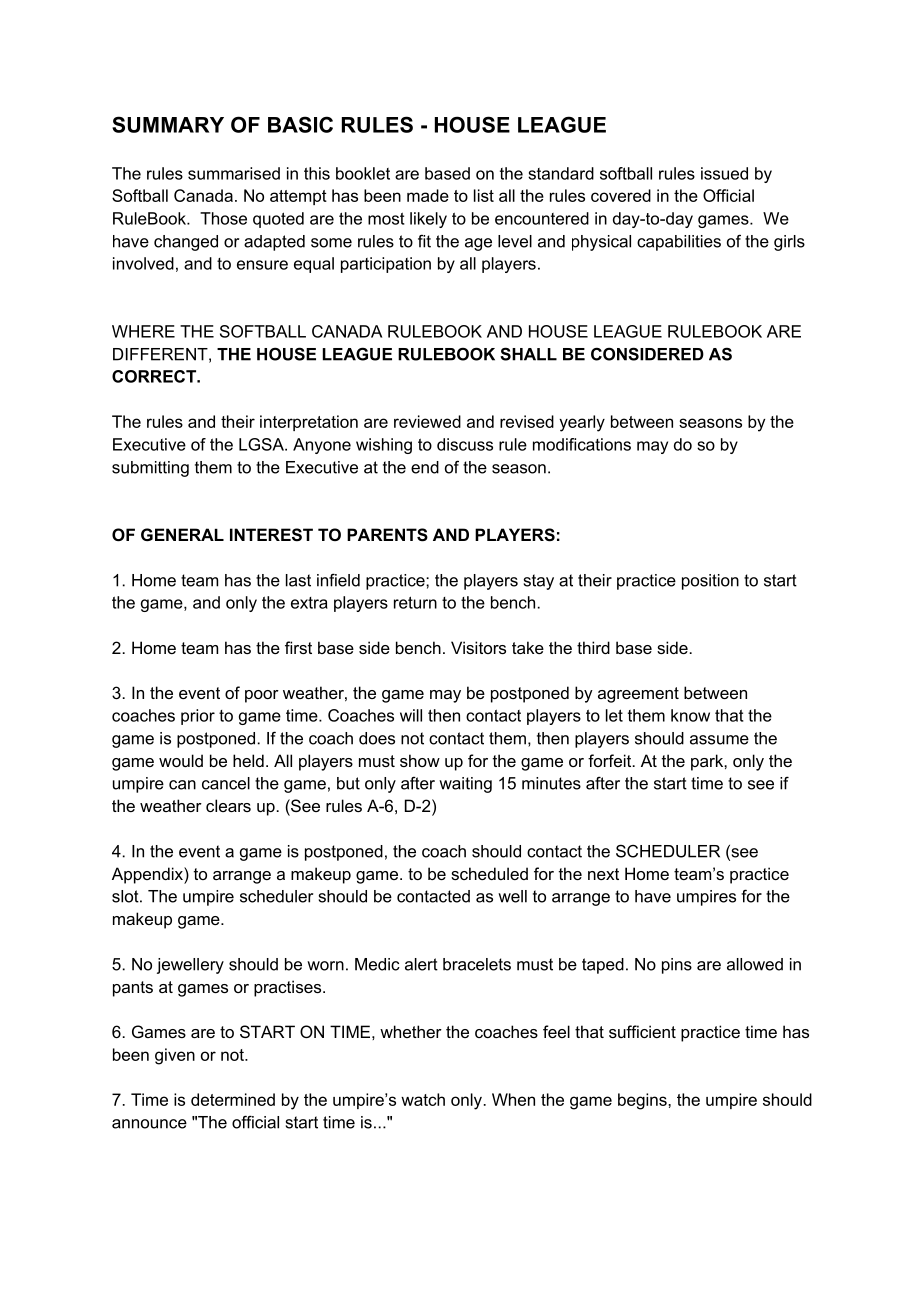 The width and height of the screenshot is (924, 1308). What do you see at coordinates (484, 195) in the screenshot?
I see `list` at bounding box center [484, 195].
